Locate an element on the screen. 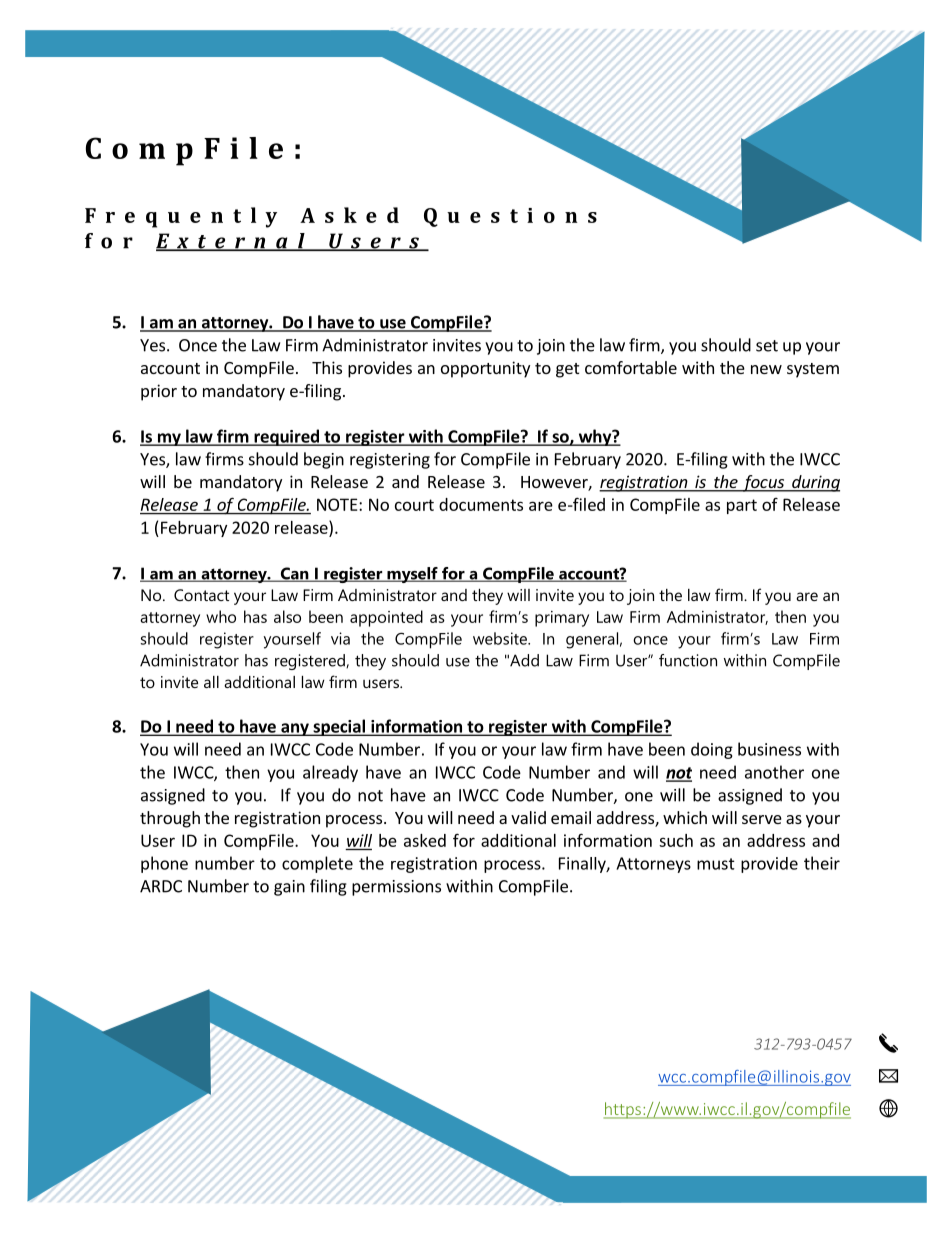 Image resolution: width=952 pixels, height=1233 pixels. must is located at coordinates (716, 864).
